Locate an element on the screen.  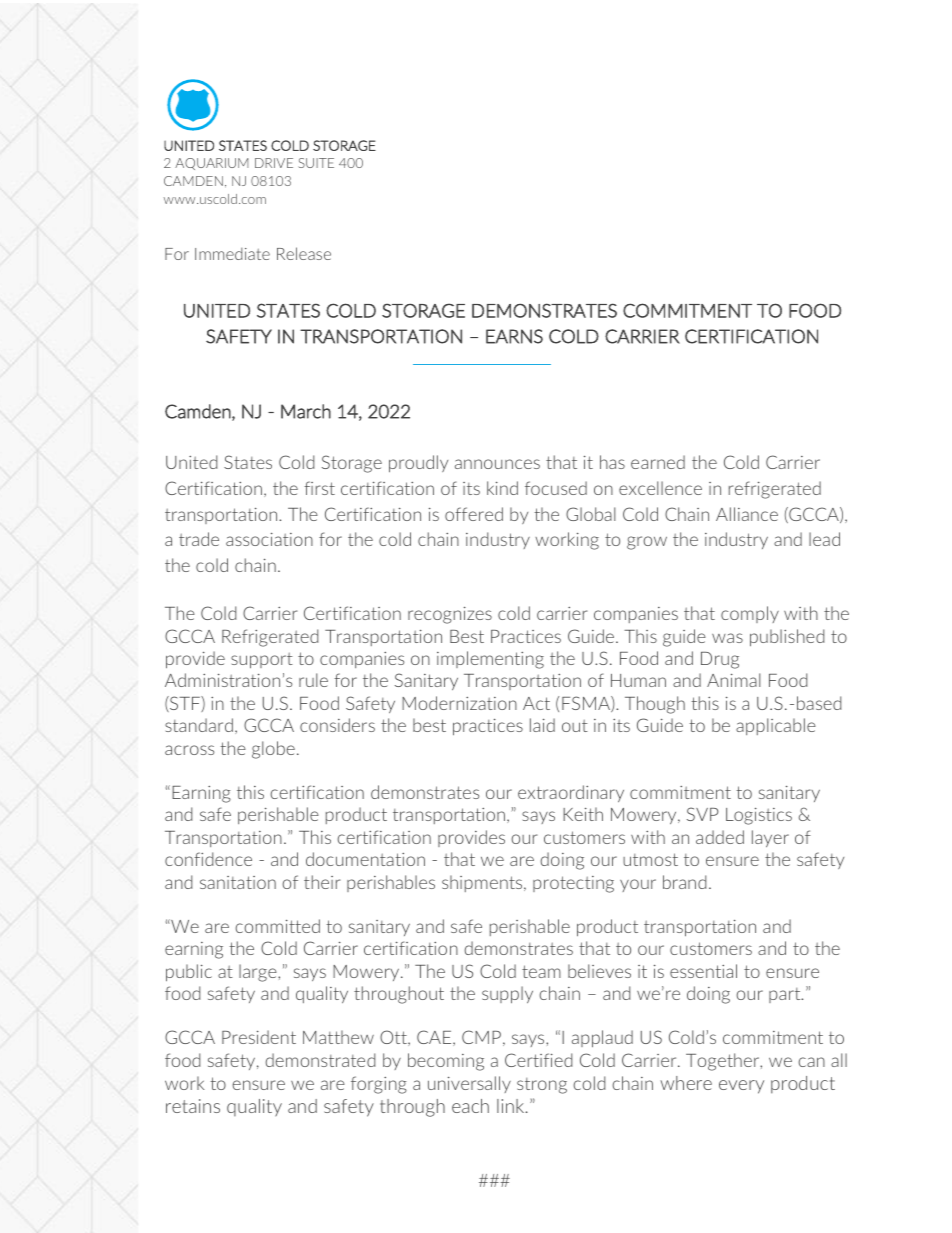
SUITE is located at coordinates (316, 163).
